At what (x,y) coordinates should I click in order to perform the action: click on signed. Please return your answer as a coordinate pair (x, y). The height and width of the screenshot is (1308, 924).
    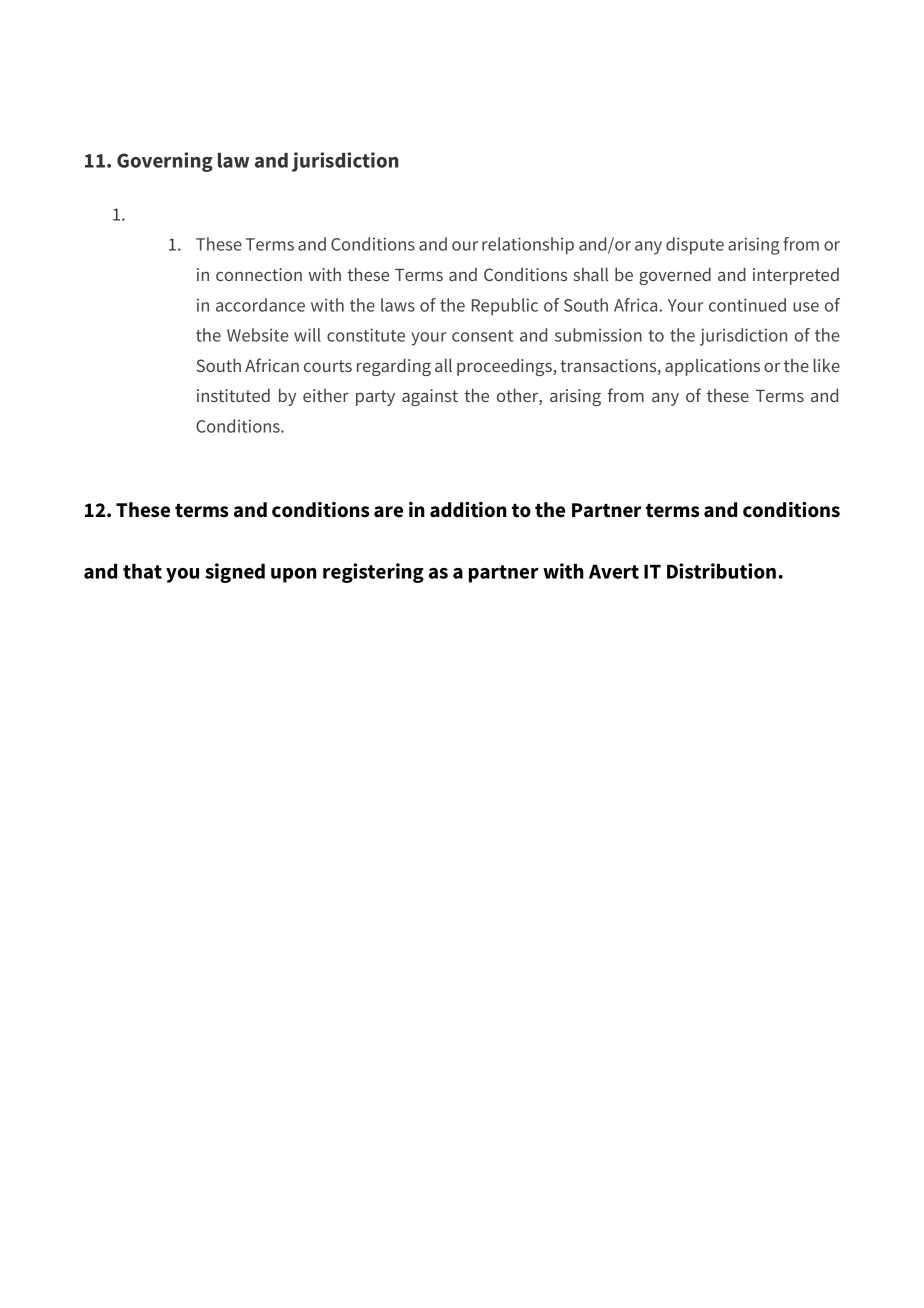
    Looking at the image, I should click on (235, 573).
